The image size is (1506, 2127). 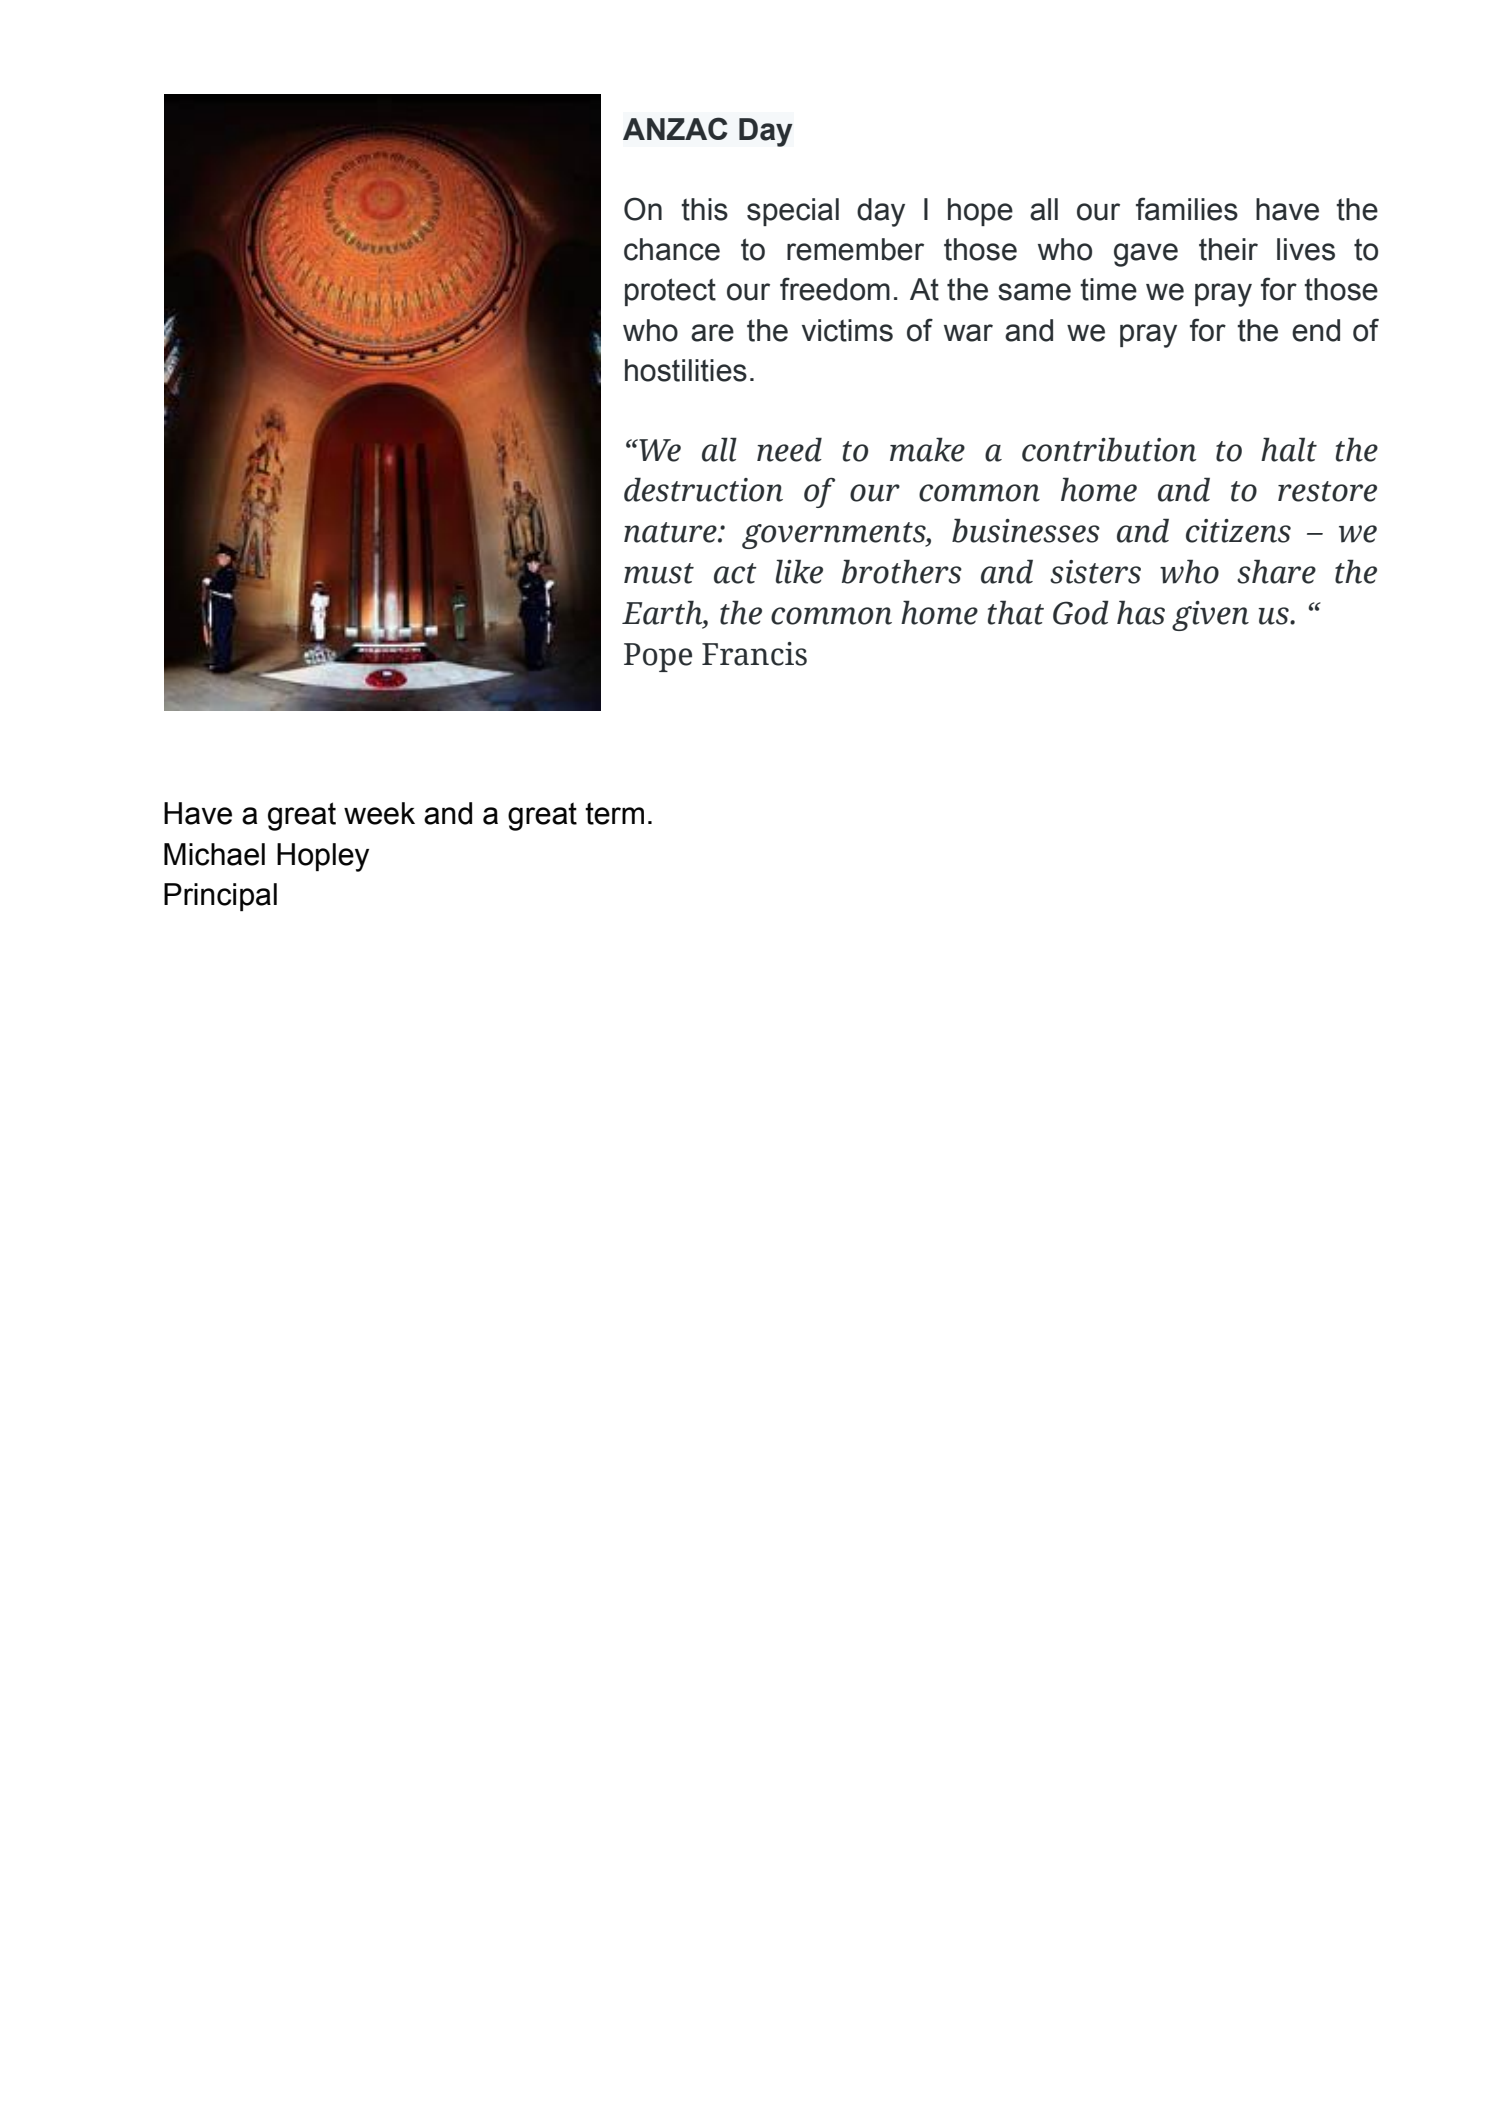 I want to click on families, so click(x=1187, y=209).
